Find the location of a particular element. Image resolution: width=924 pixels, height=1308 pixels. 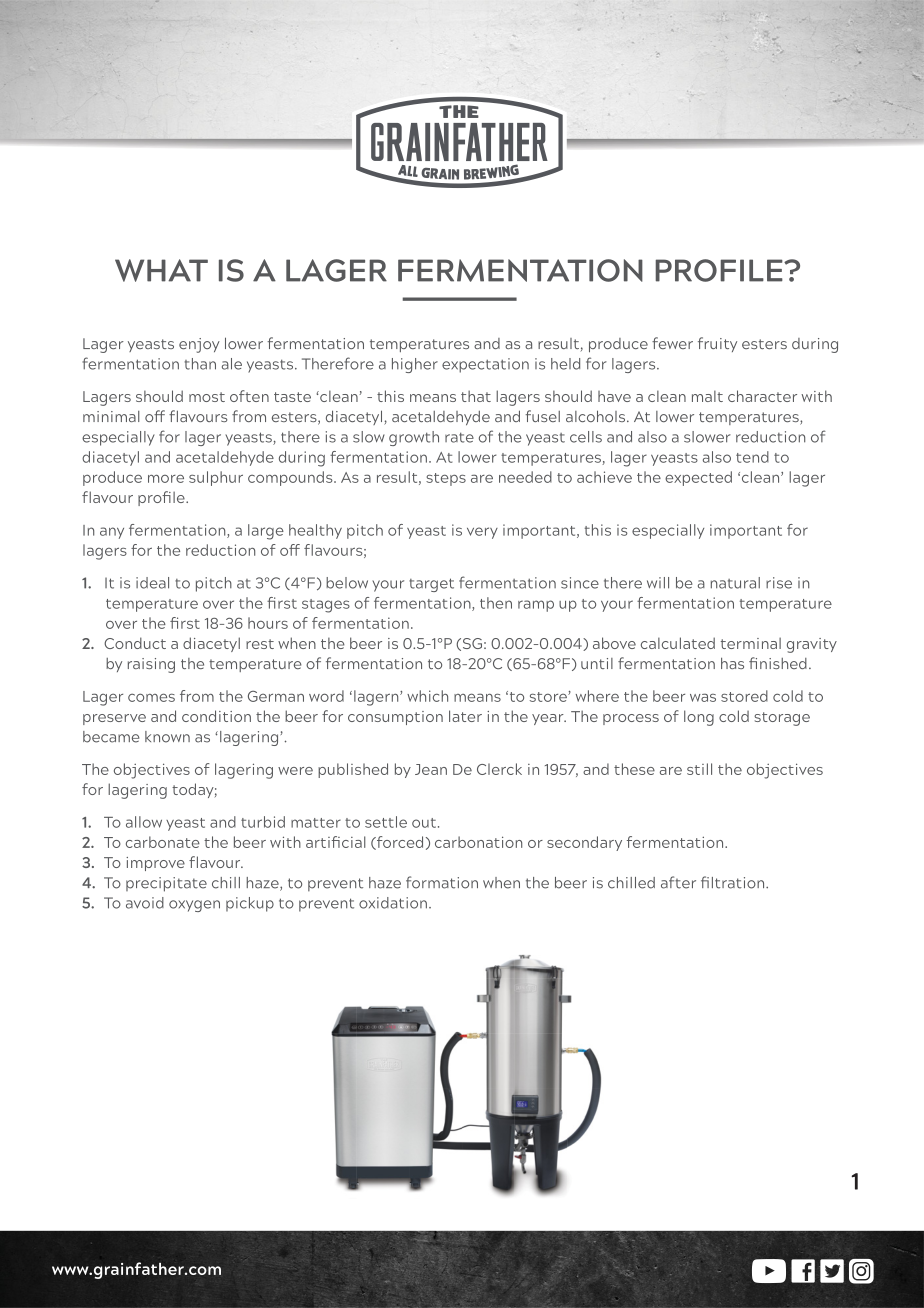

fruity is located at coordinates (717, 344).
